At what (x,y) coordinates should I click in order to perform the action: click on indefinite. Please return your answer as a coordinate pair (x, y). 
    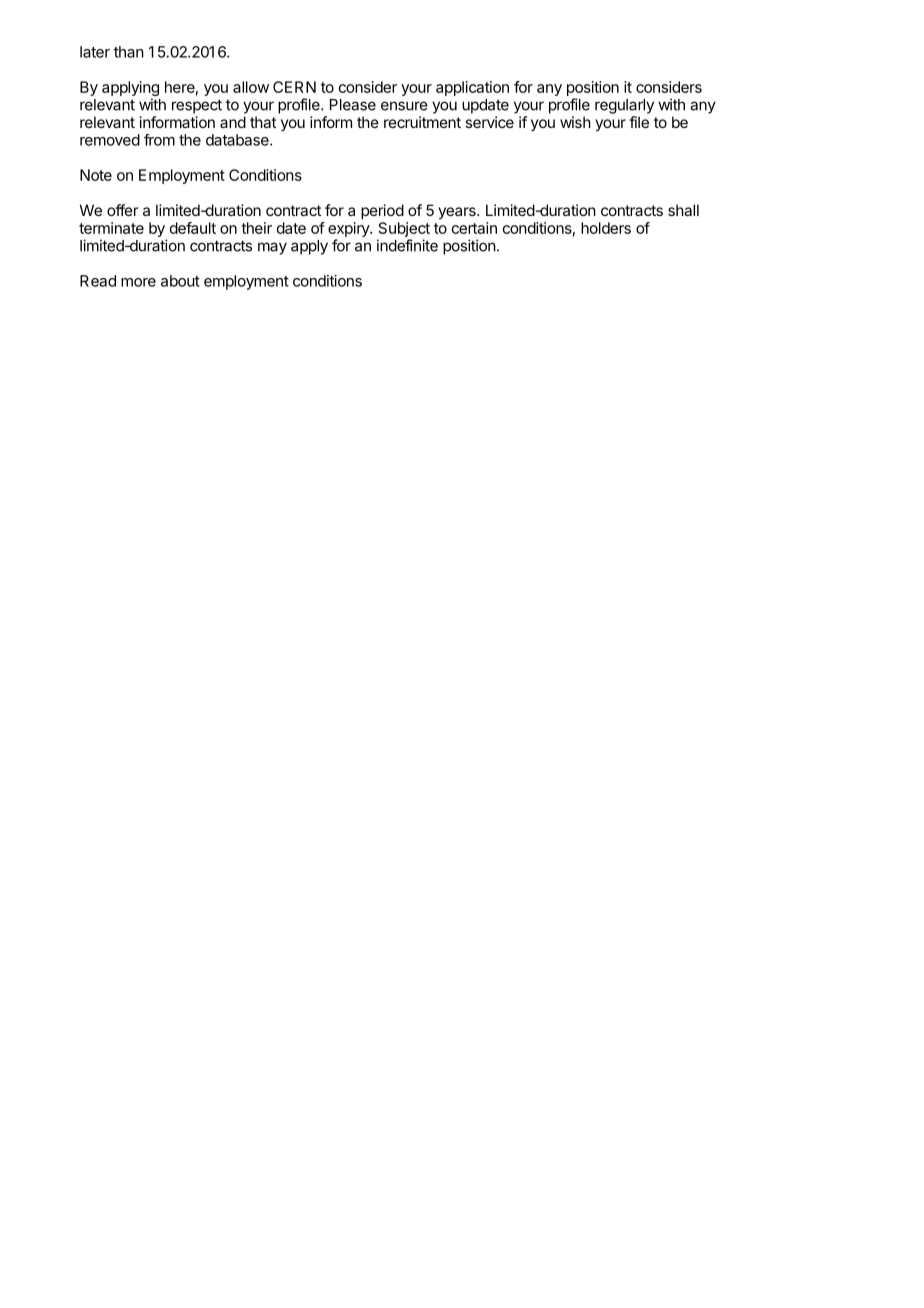
    Looking at the image, I should click on (407, 245).
